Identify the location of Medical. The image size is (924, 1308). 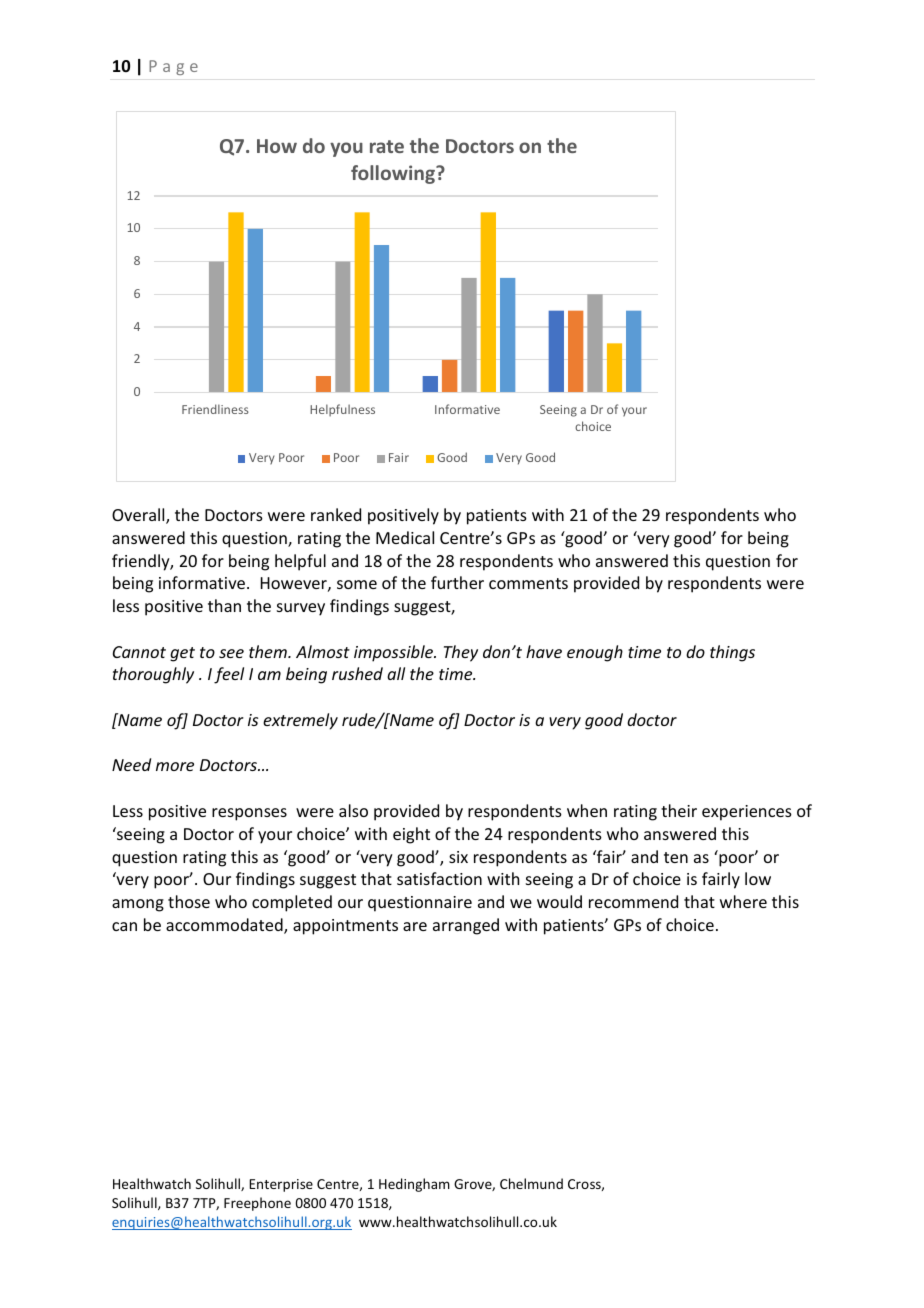
(405, 537).
